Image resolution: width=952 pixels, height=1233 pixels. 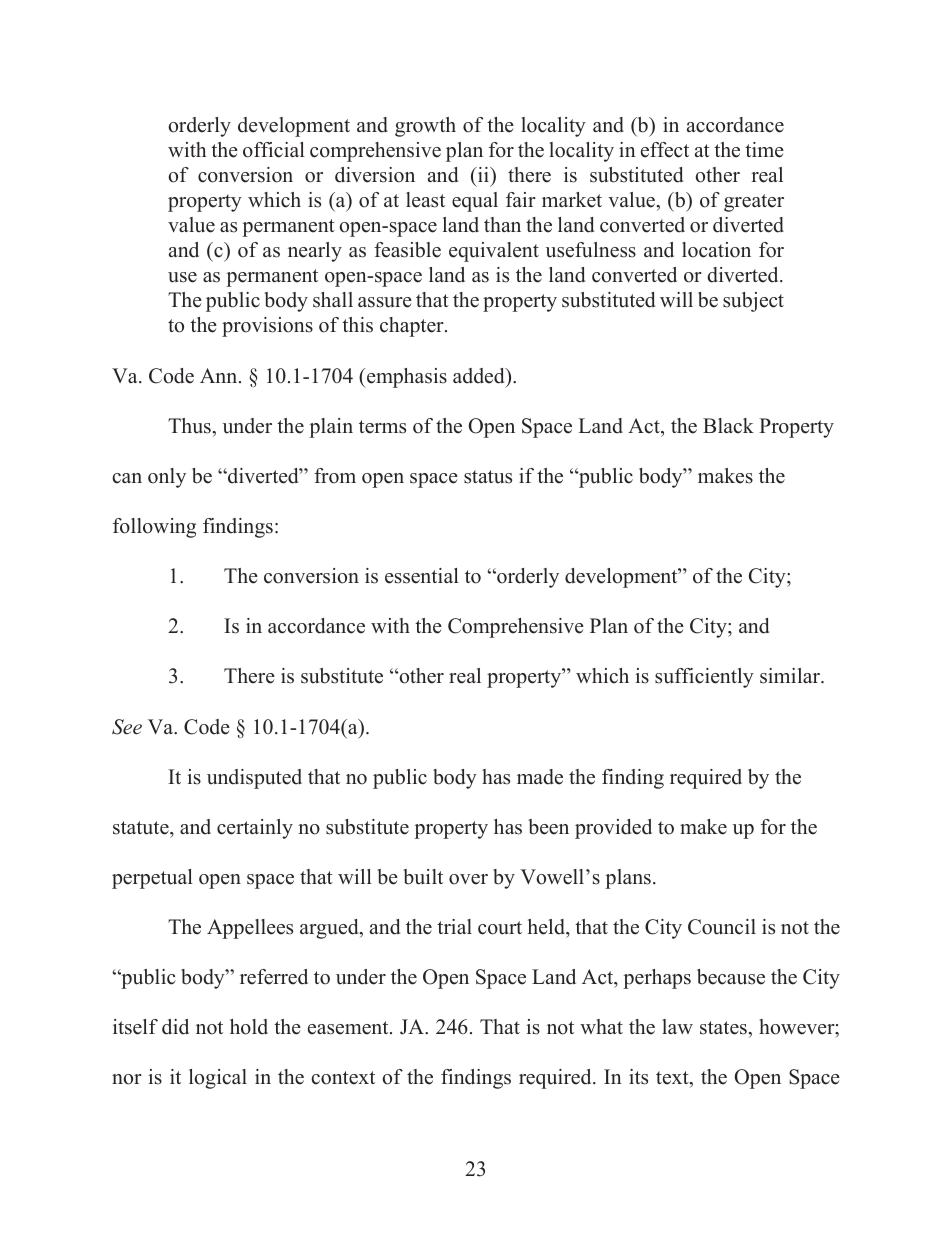 I want to click on subject, so click(x=753, y=302).
